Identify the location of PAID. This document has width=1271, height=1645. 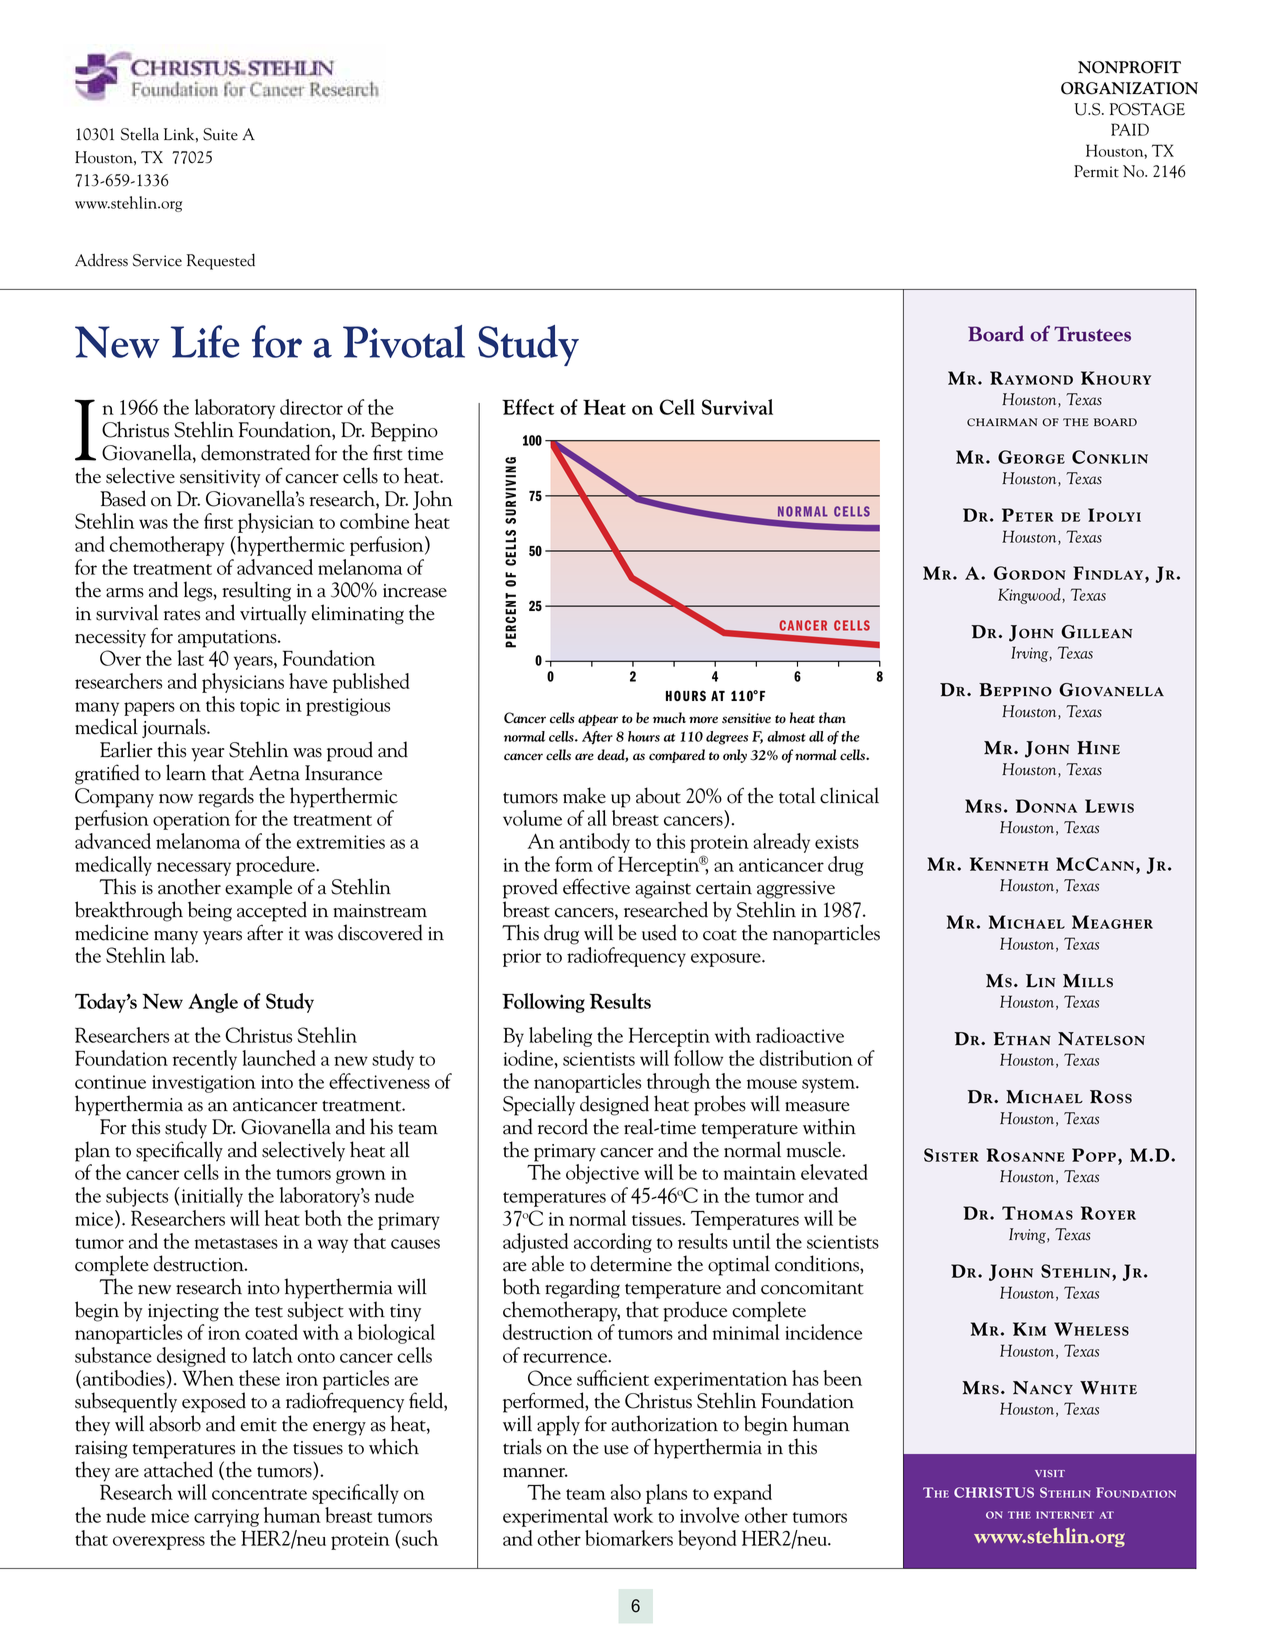
(1130, 129).
